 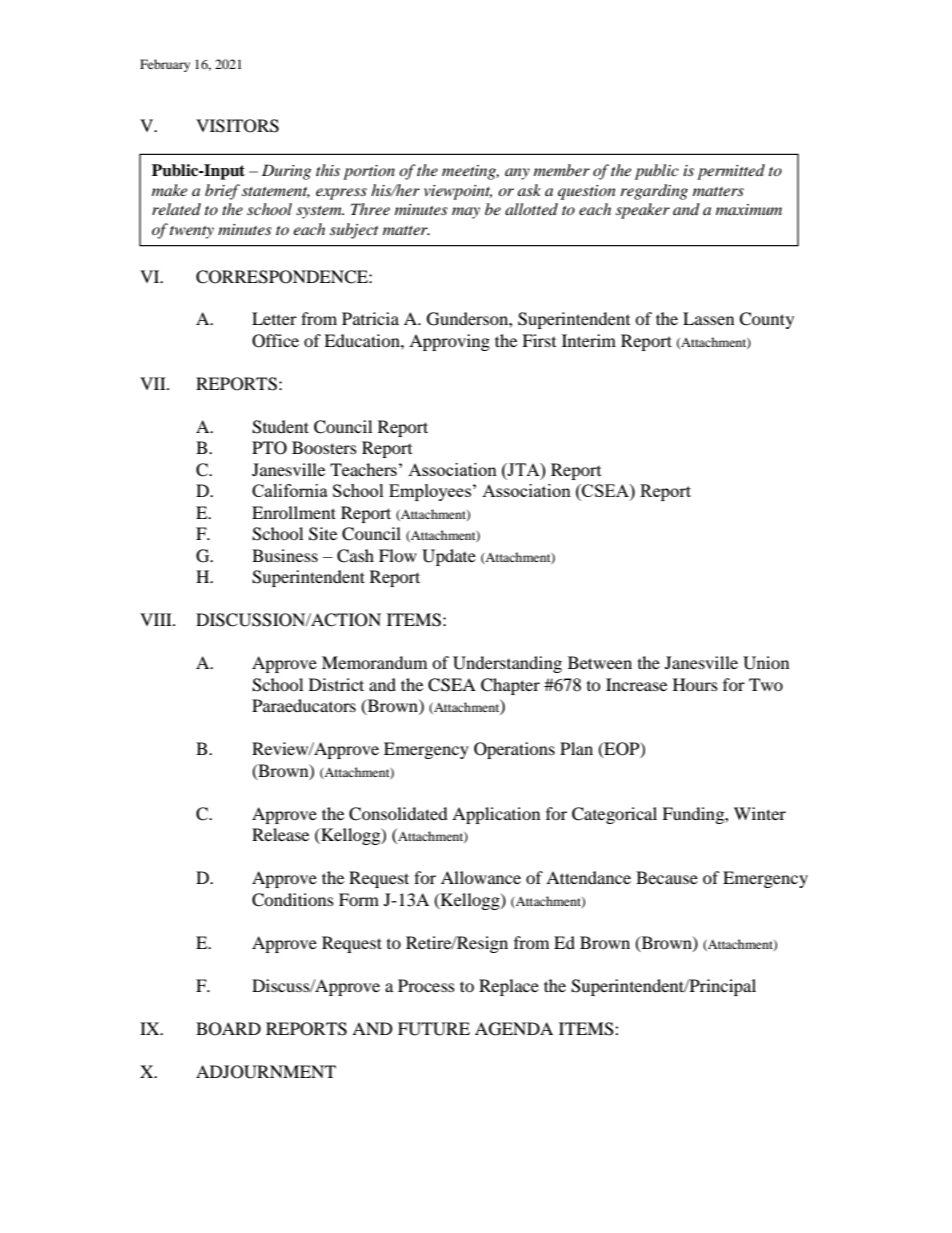 What do you see at coordinates (228, 1029) in the screenshot?
I see `BOARD` at bounding box center [228, 1029].
